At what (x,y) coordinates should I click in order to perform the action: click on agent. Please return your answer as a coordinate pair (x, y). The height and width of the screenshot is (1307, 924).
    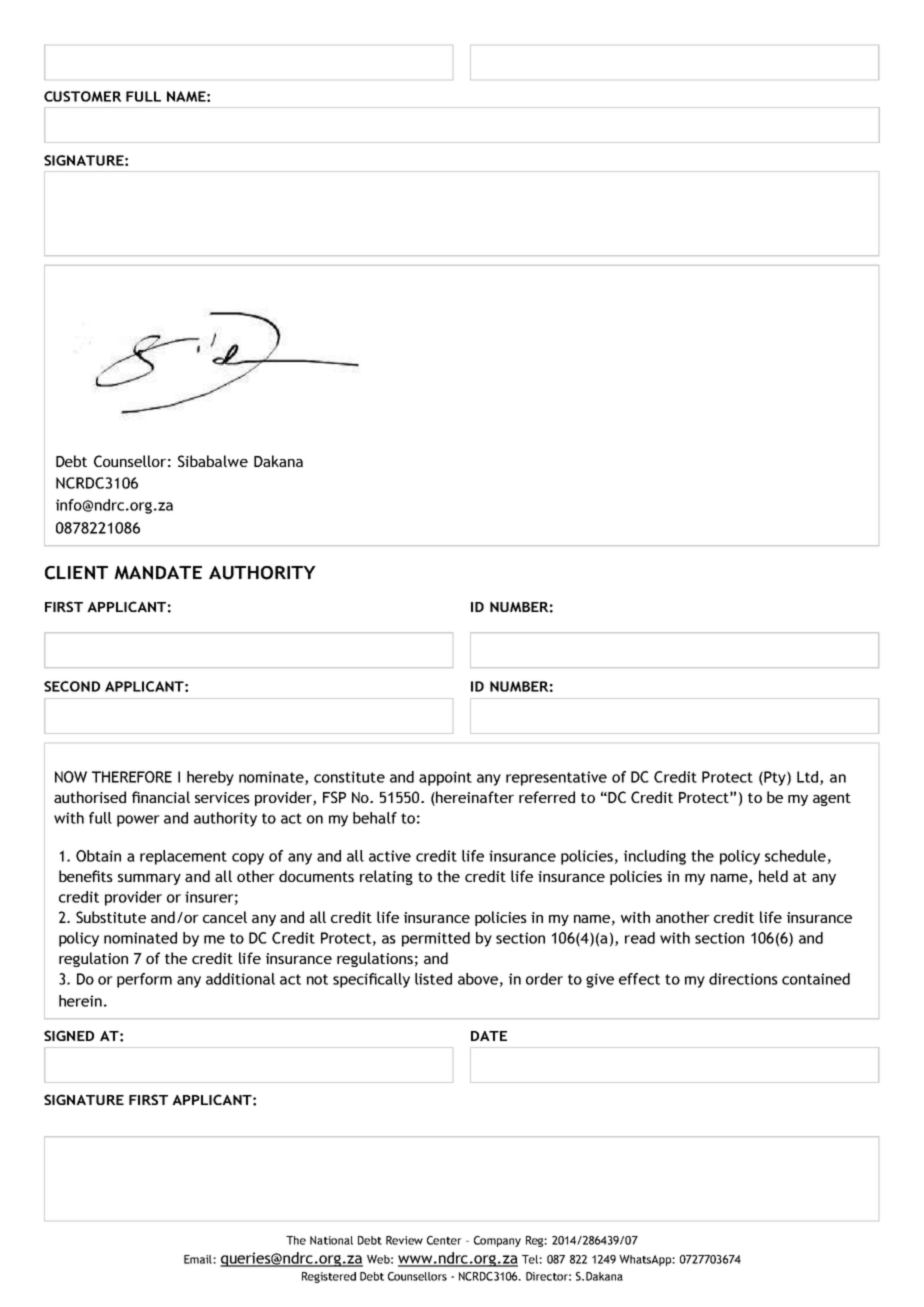
    Looking at the image, I should click on (832, 799).
